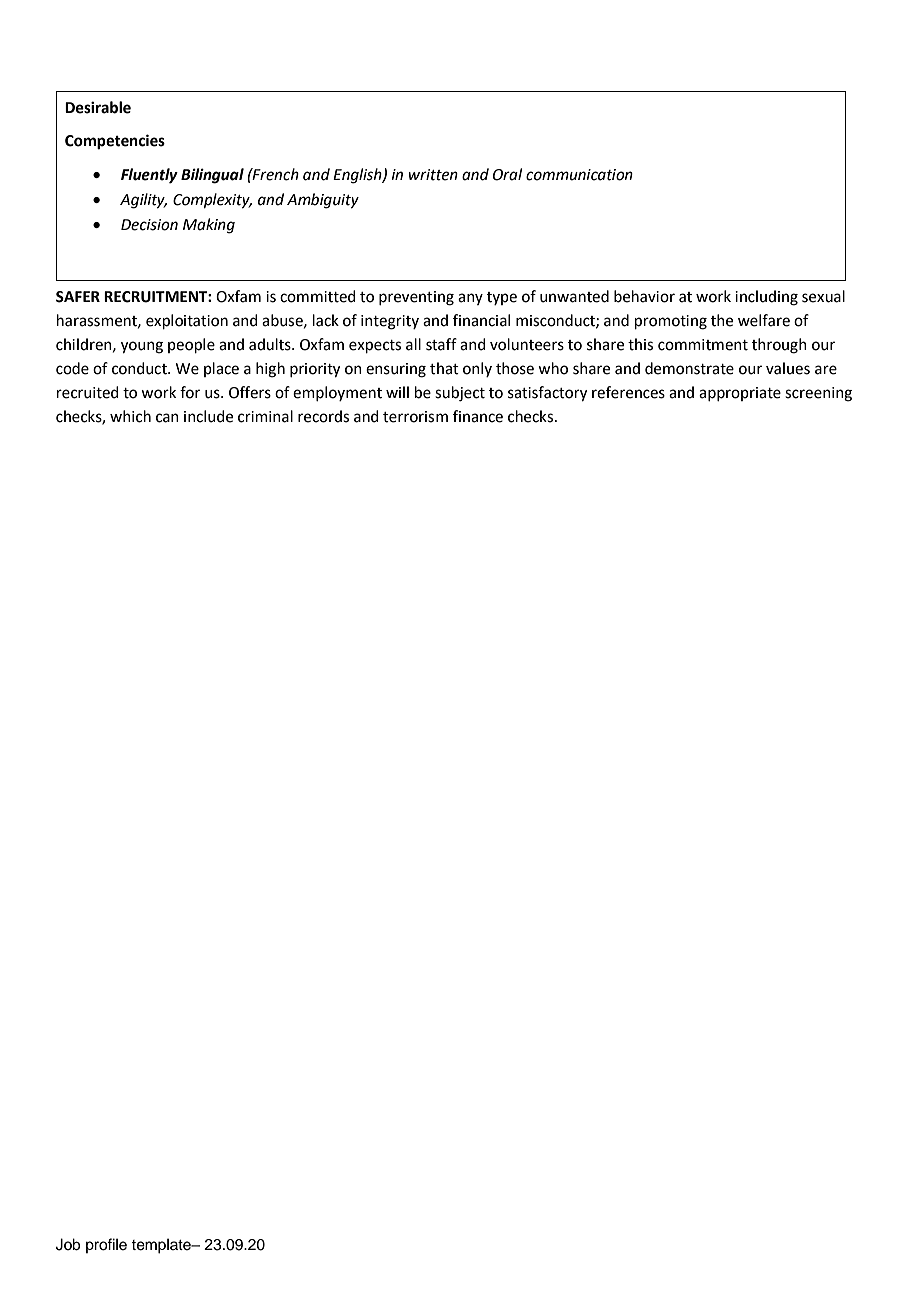 This image has width=924, height=1308. What do you see at coordinates (818, 394) in the image?
I see `screening` at bounding box center [818, 394].
